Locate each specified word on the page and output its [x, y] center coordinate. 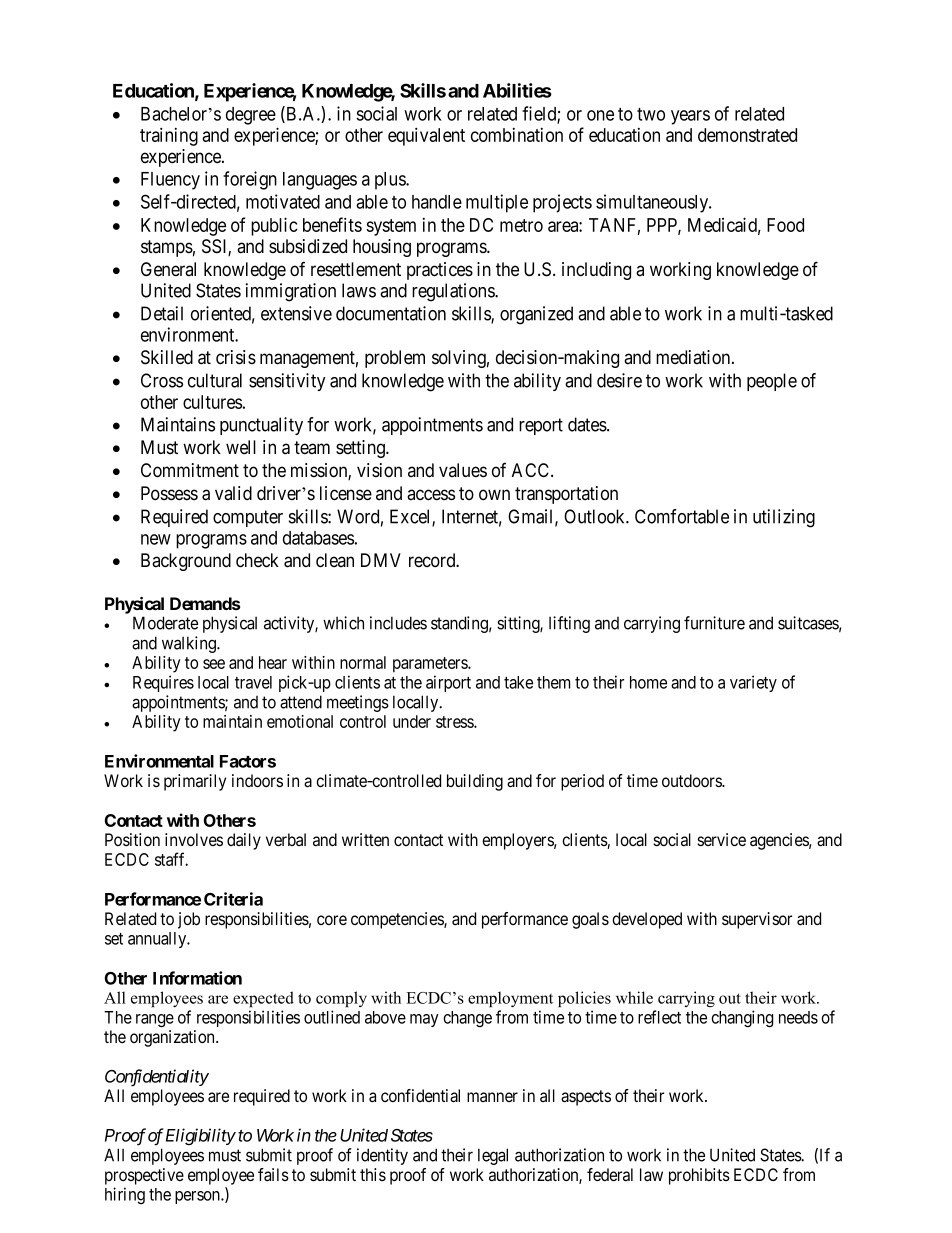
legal [493, 1156]
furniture [714, 623]
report [541, 426]
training [169, 136]
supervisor [757, 920]
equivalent [426, 136]
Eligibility [201, 1137]
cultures [212, 402]
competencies [398, 920]
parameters [431, 665]
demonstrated [747, 135]
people [772, 382]
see [214, 664]
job [189, 920]
